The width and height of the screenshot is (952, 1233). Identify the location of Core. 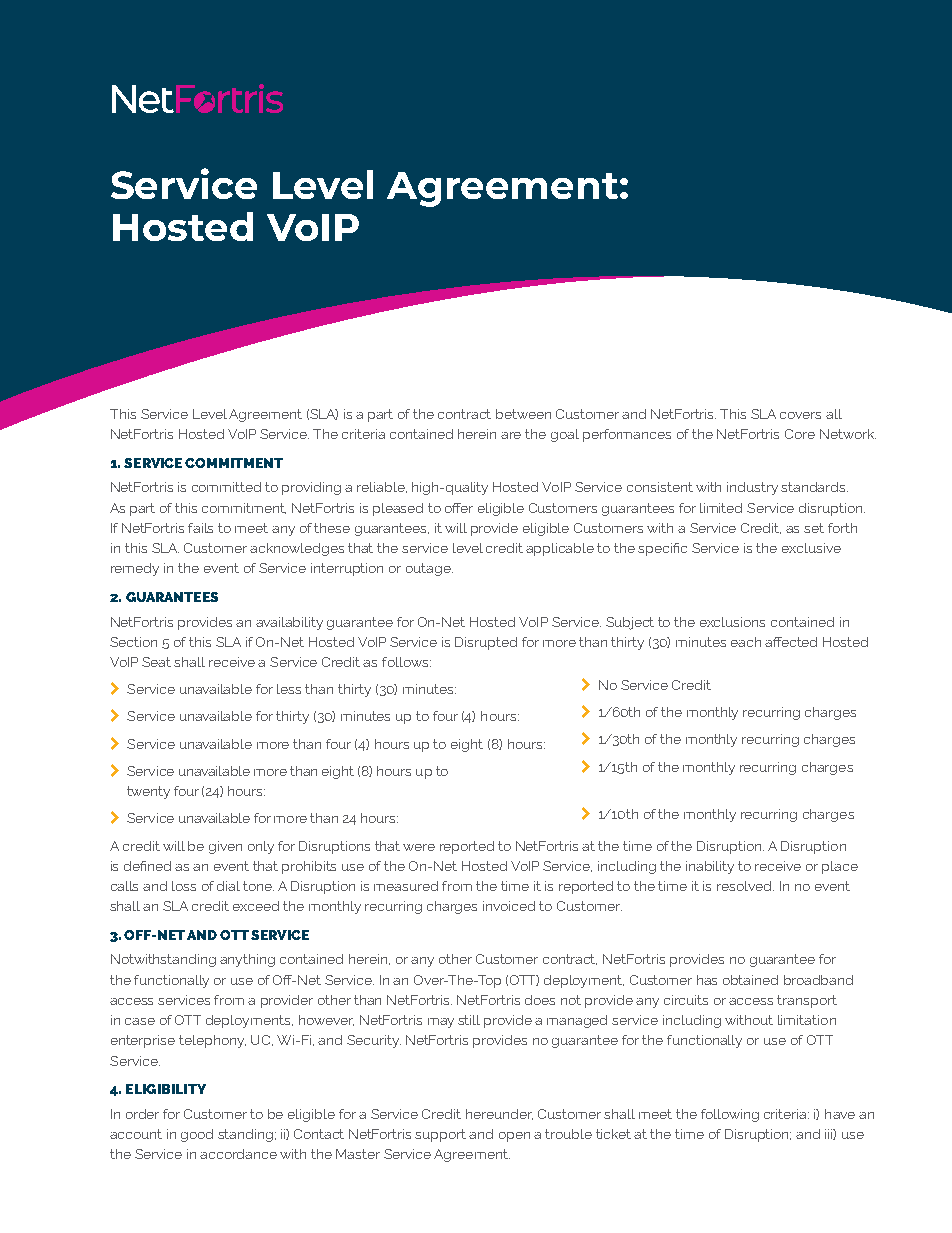
(800, 434).
